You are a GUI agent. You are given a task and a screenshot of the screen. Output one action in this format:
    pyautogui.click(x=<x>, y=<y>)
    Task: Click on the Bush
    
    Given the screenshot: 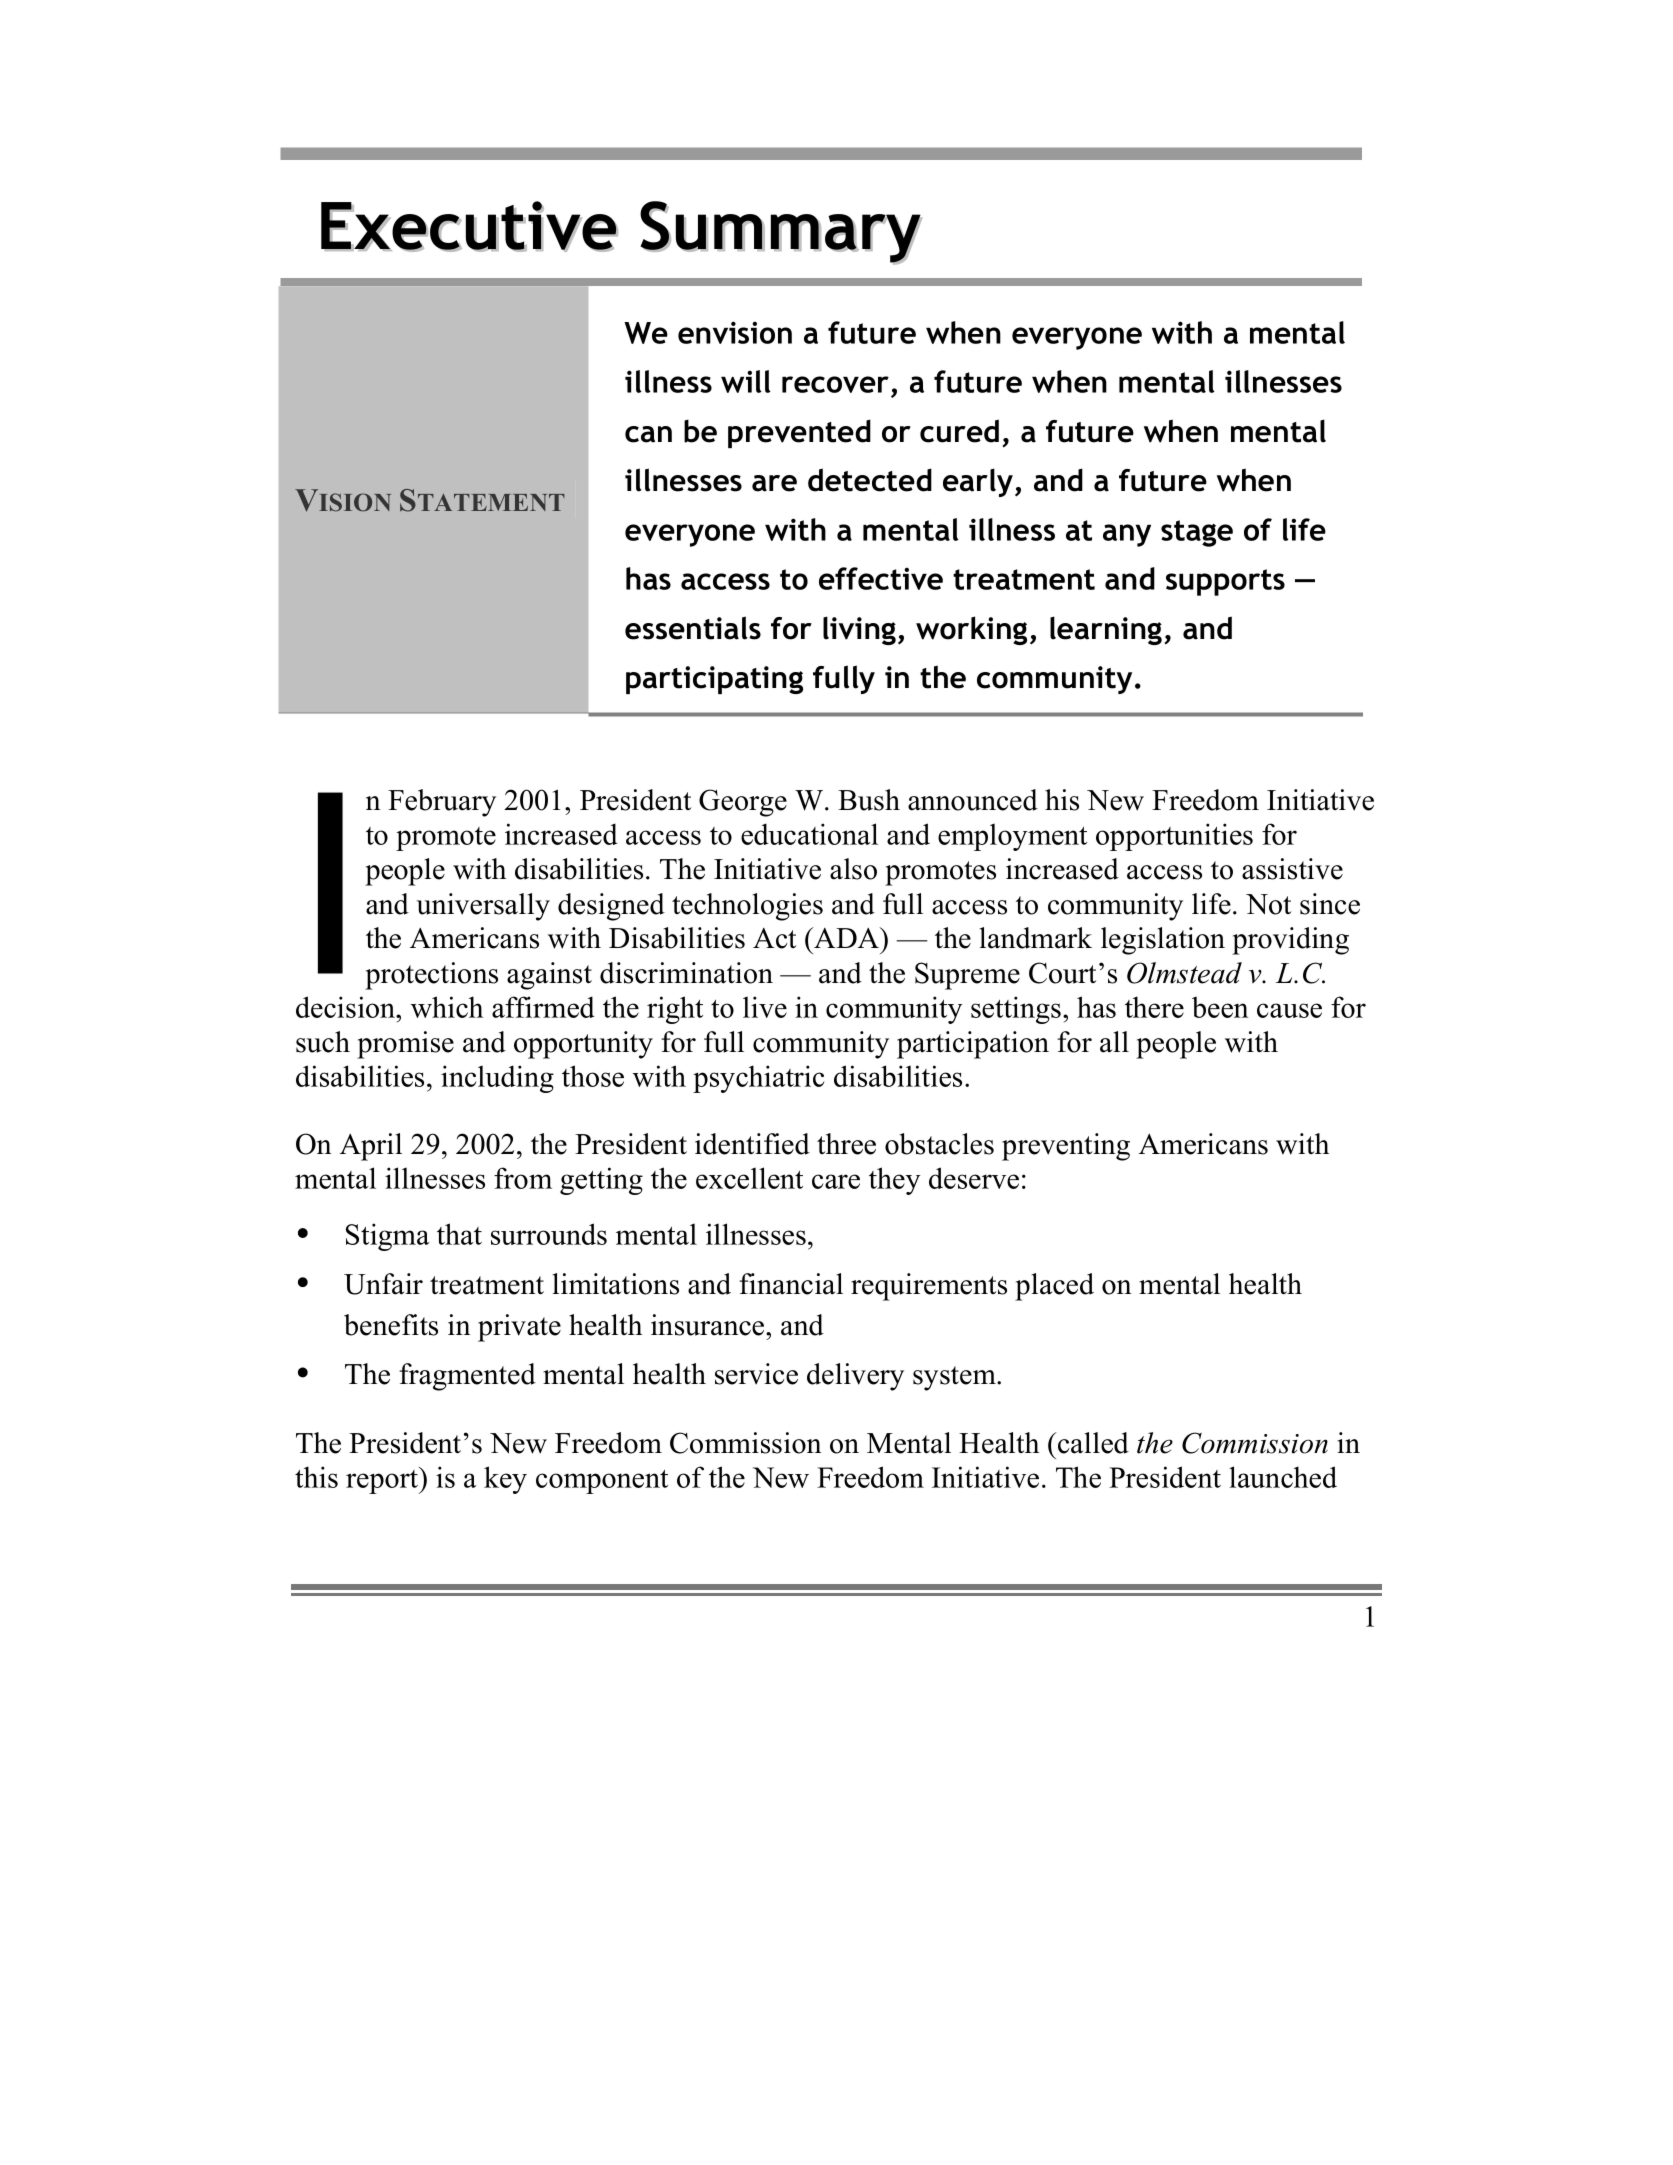 What is the action you would take?
    pyautogui.click(x=869, y=800)
